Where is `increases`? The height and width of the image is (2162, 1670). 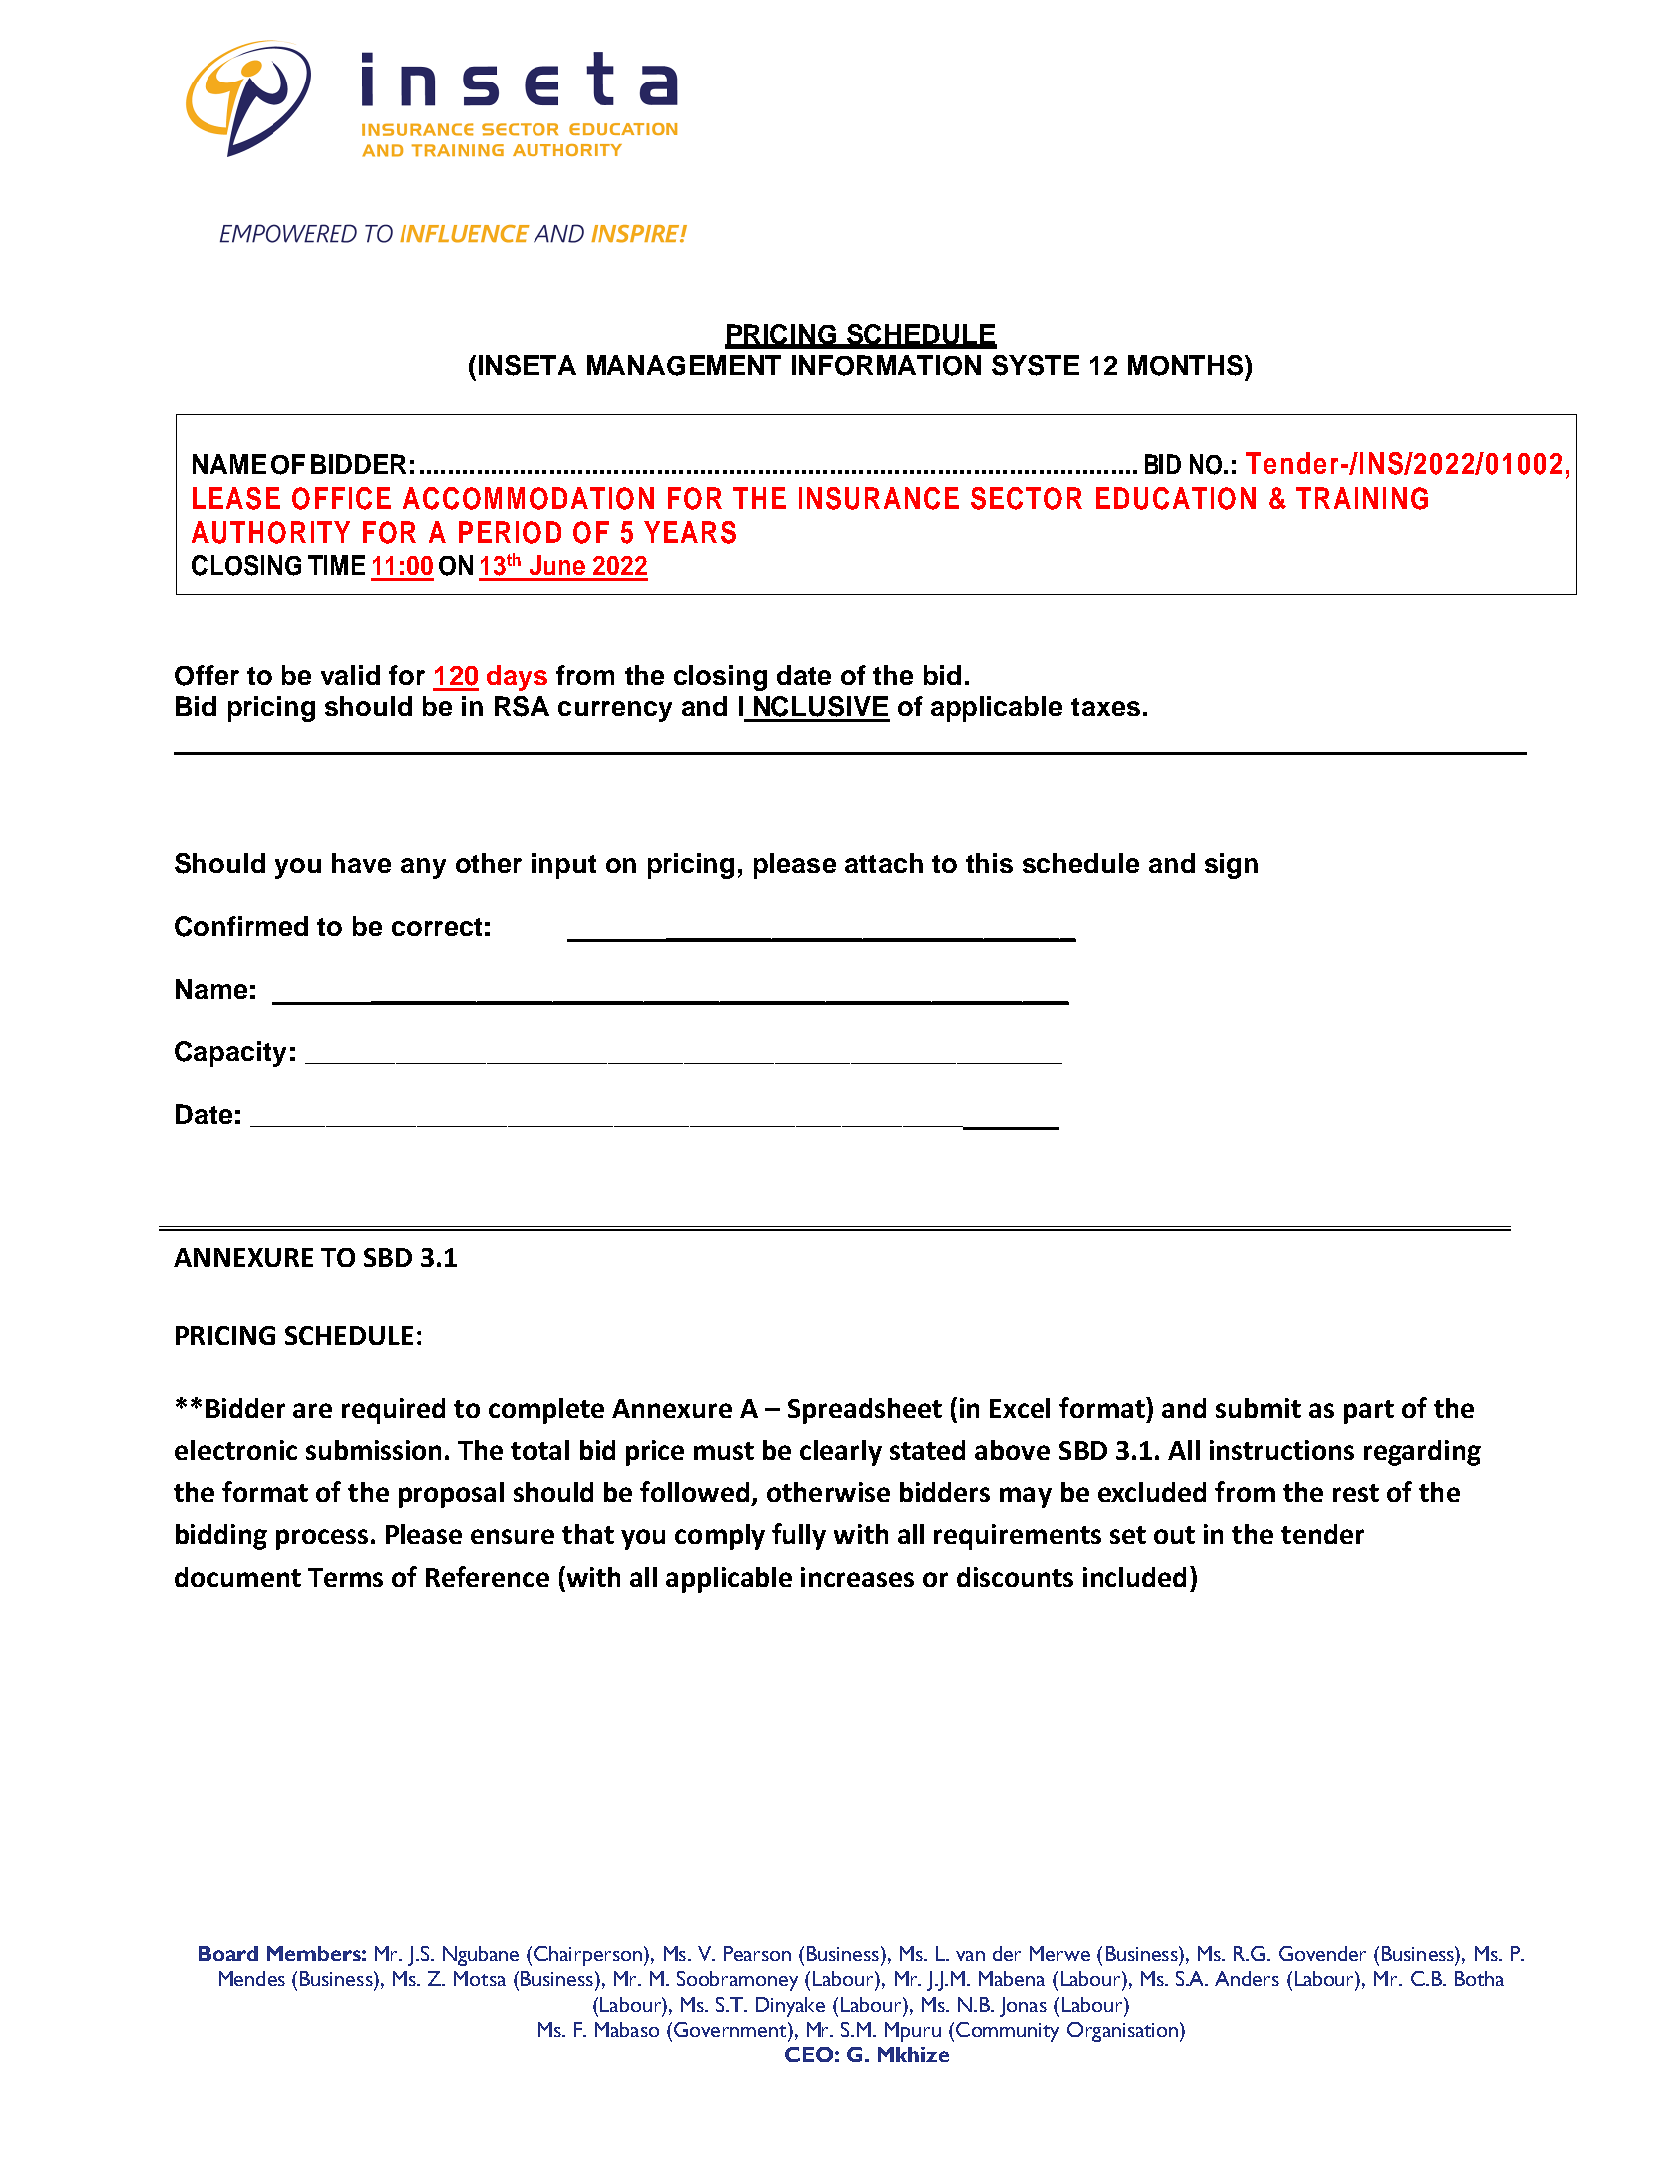 increases is located at coordinates (857, 1577).
